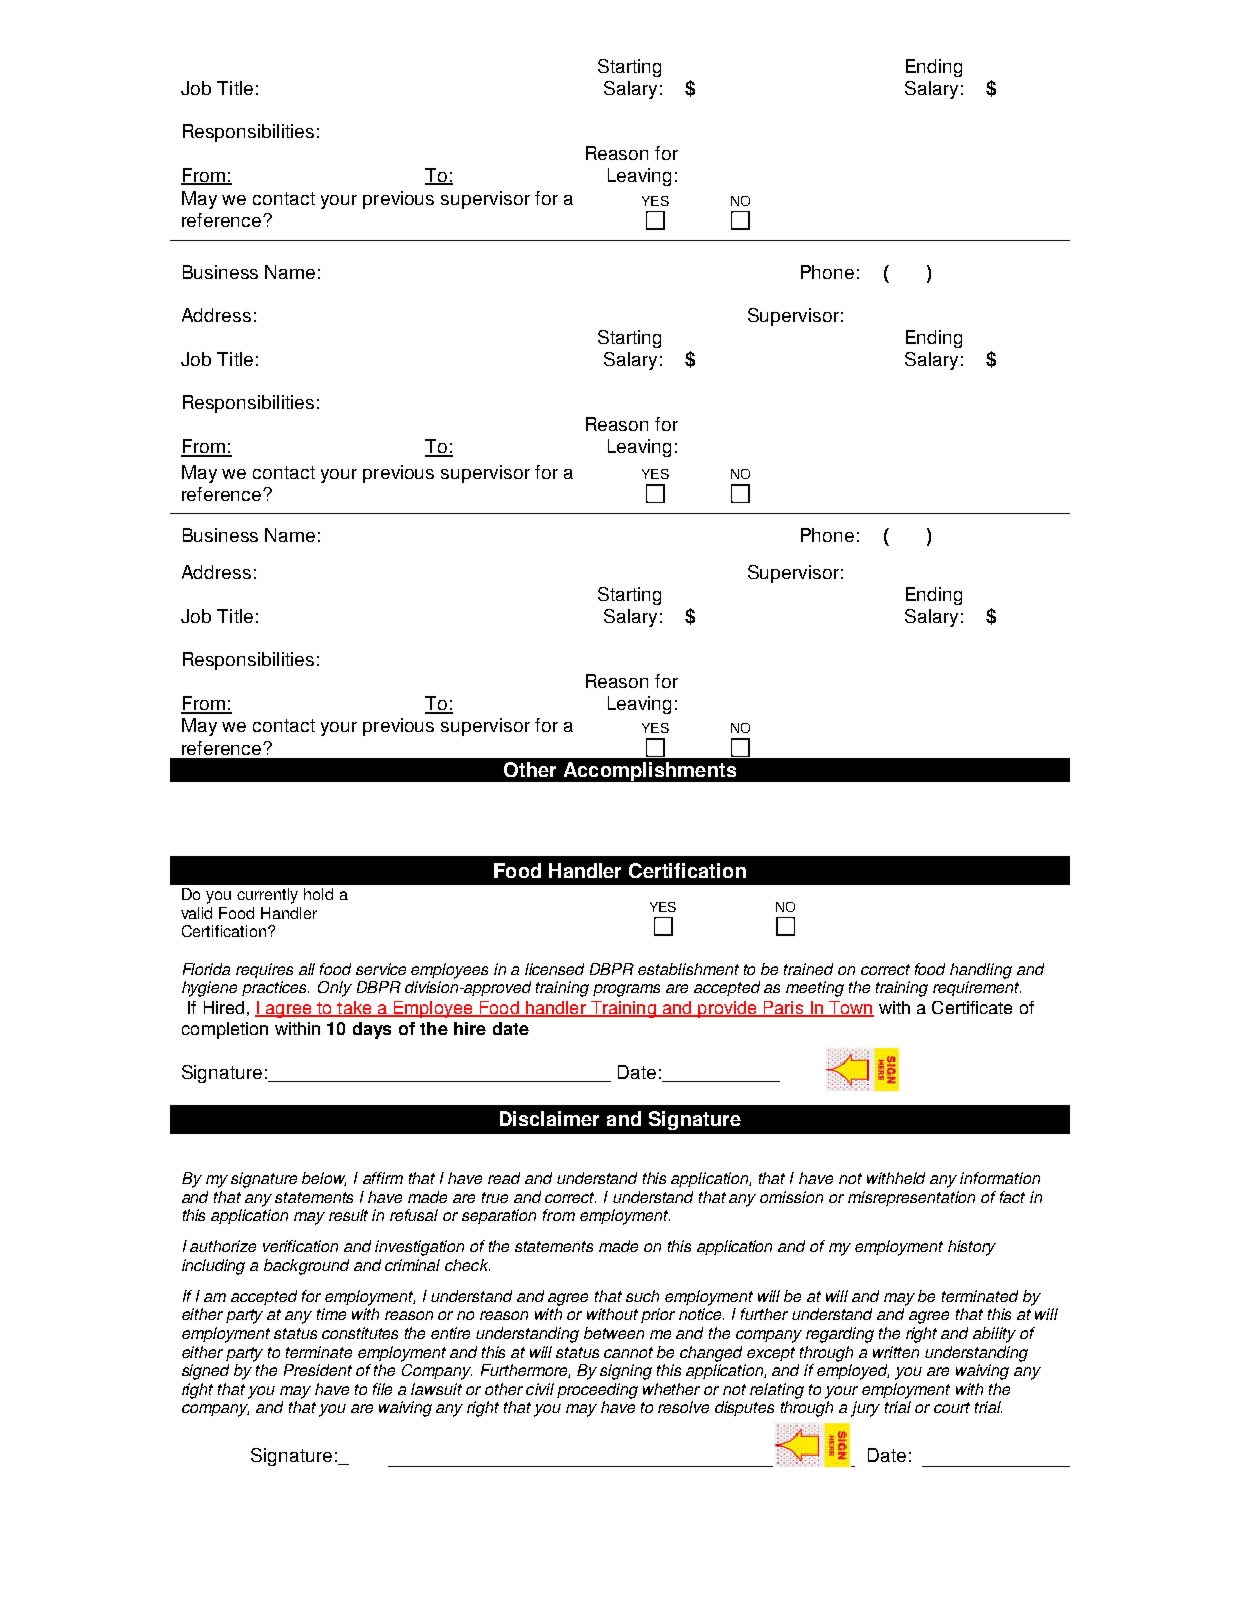 The width and height of the screenshot is (1240, 1604). I want to click on background, so click(306, 1267).
